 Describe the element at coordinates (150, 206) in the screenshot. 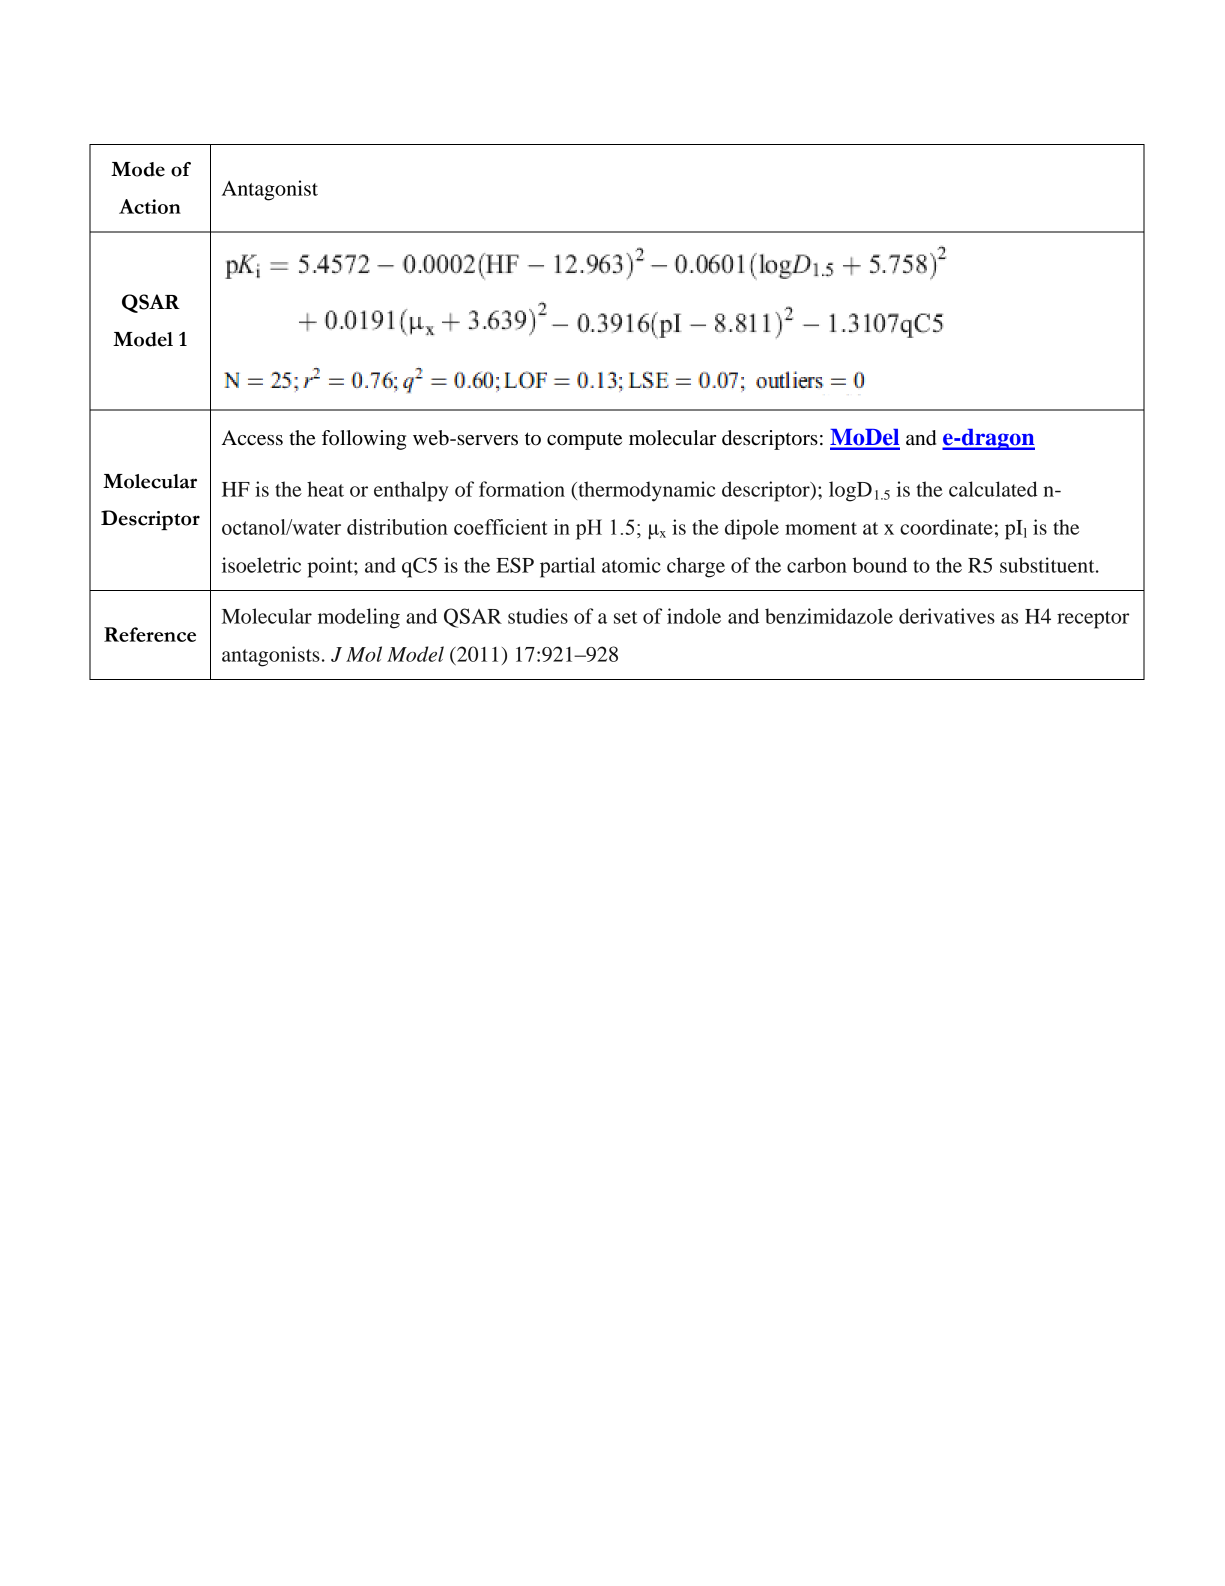

I see `Action` at that location.
